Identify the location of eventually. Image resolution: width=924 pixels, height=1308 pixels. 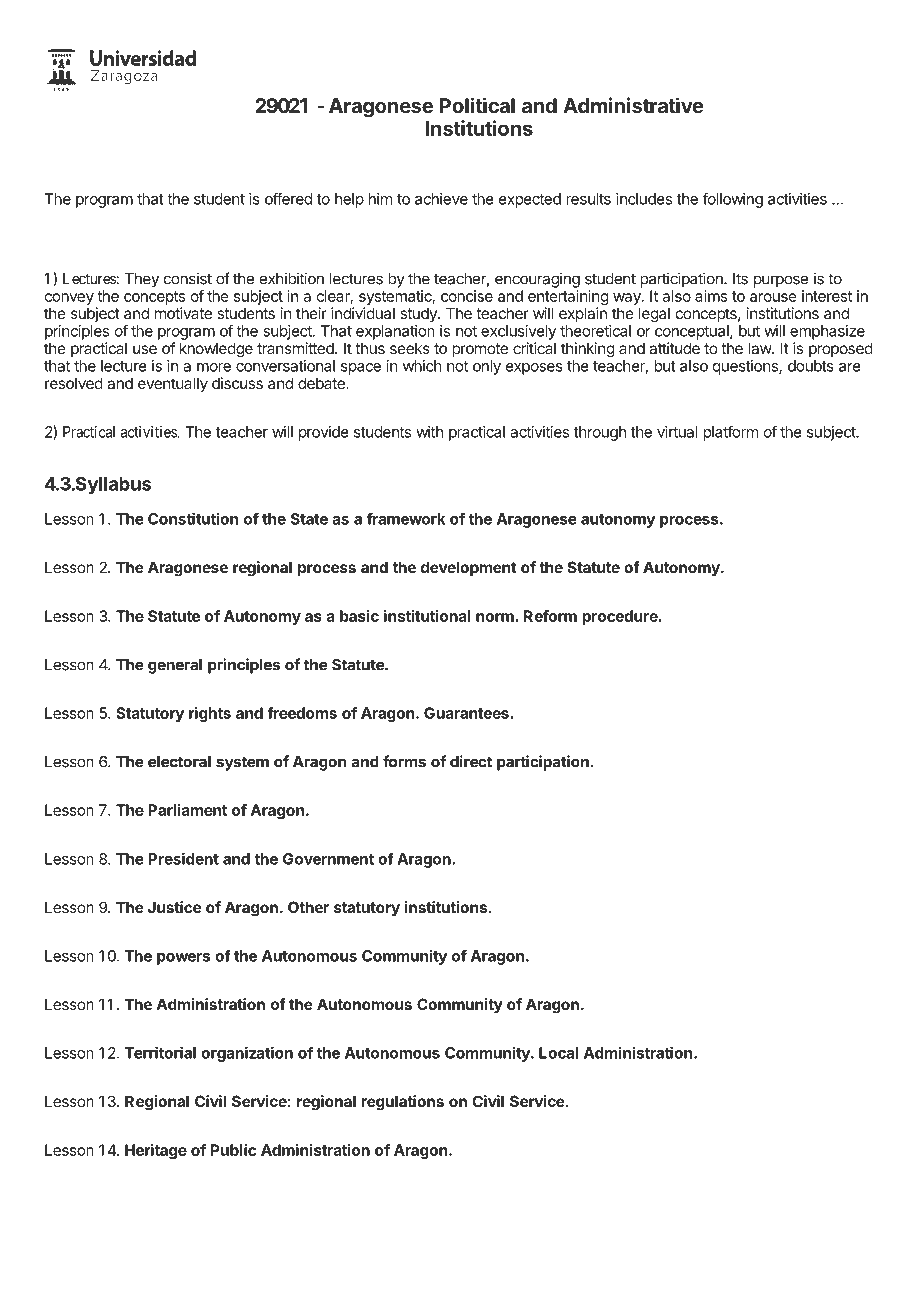
(173, 384).
